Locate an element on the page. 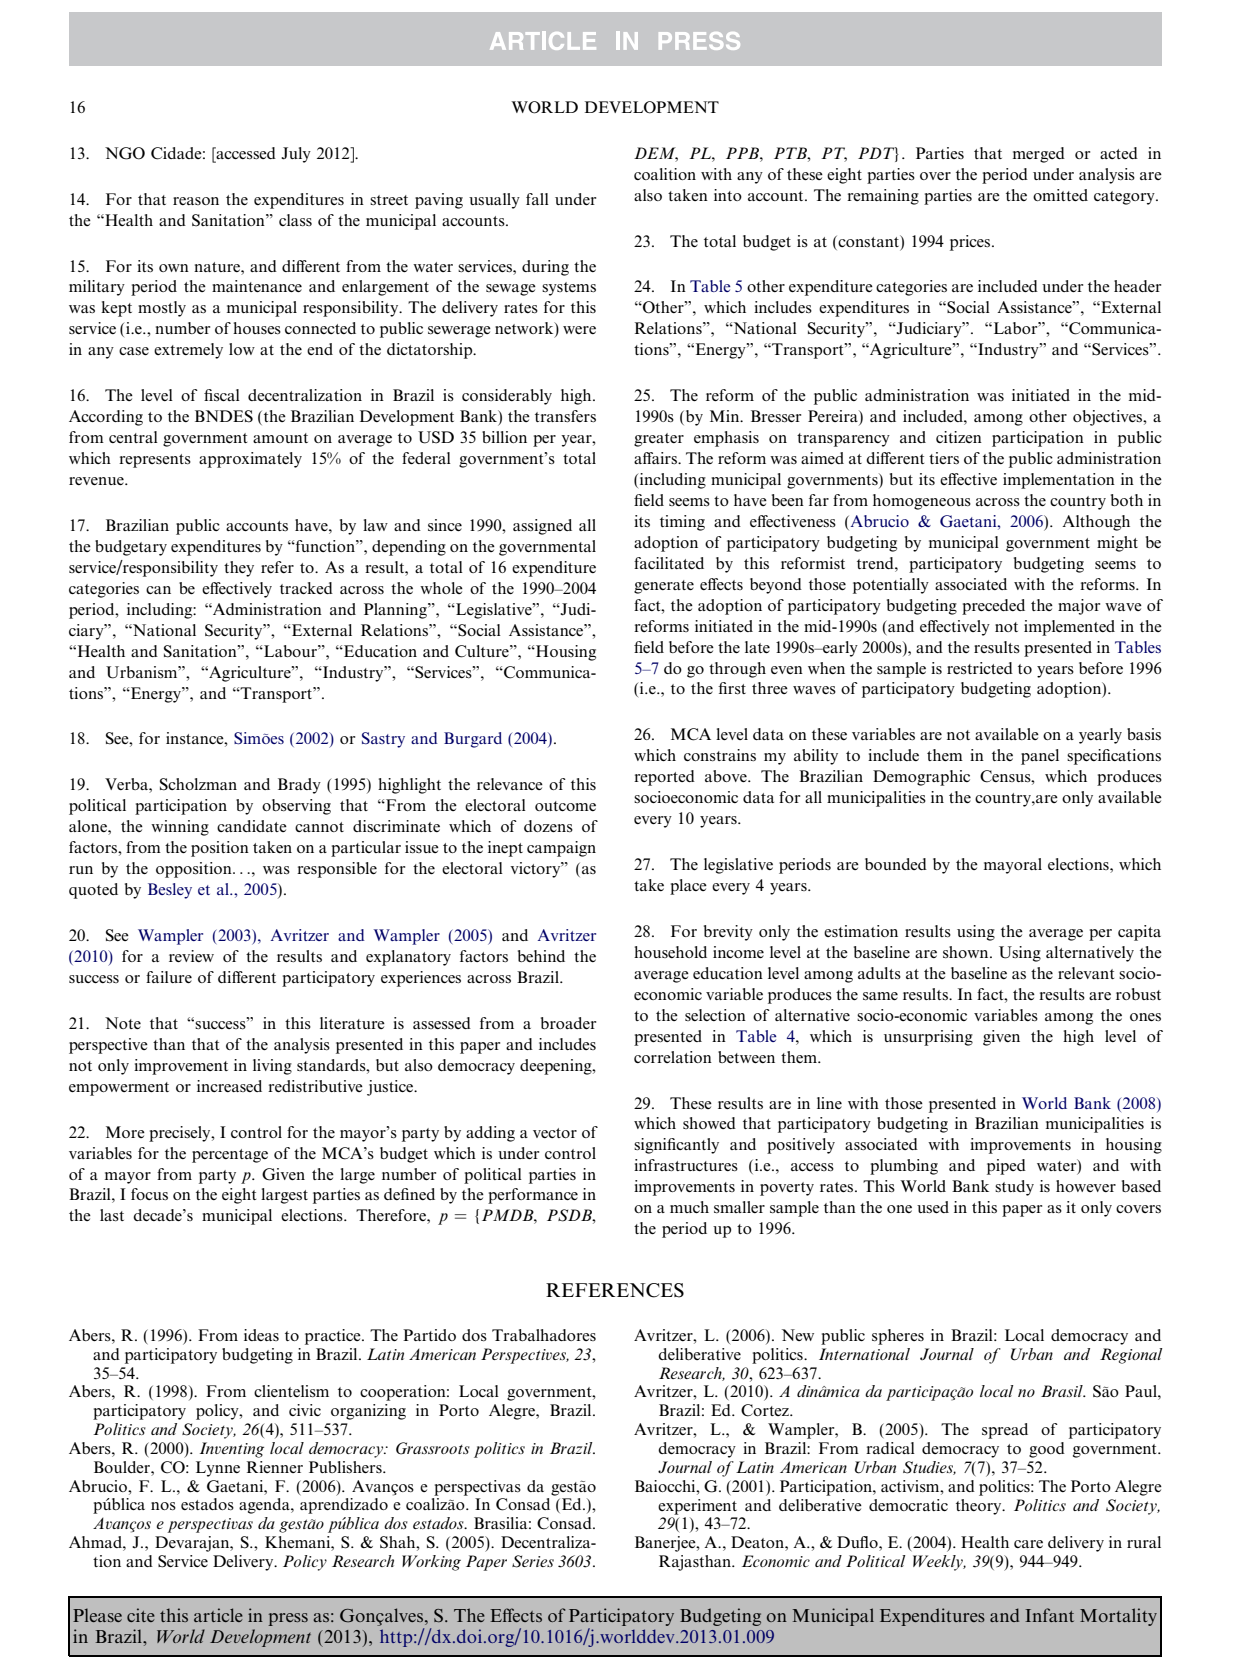 The width and height of the page is (1251, 1668). shown is located at coordinates (967, 952).
